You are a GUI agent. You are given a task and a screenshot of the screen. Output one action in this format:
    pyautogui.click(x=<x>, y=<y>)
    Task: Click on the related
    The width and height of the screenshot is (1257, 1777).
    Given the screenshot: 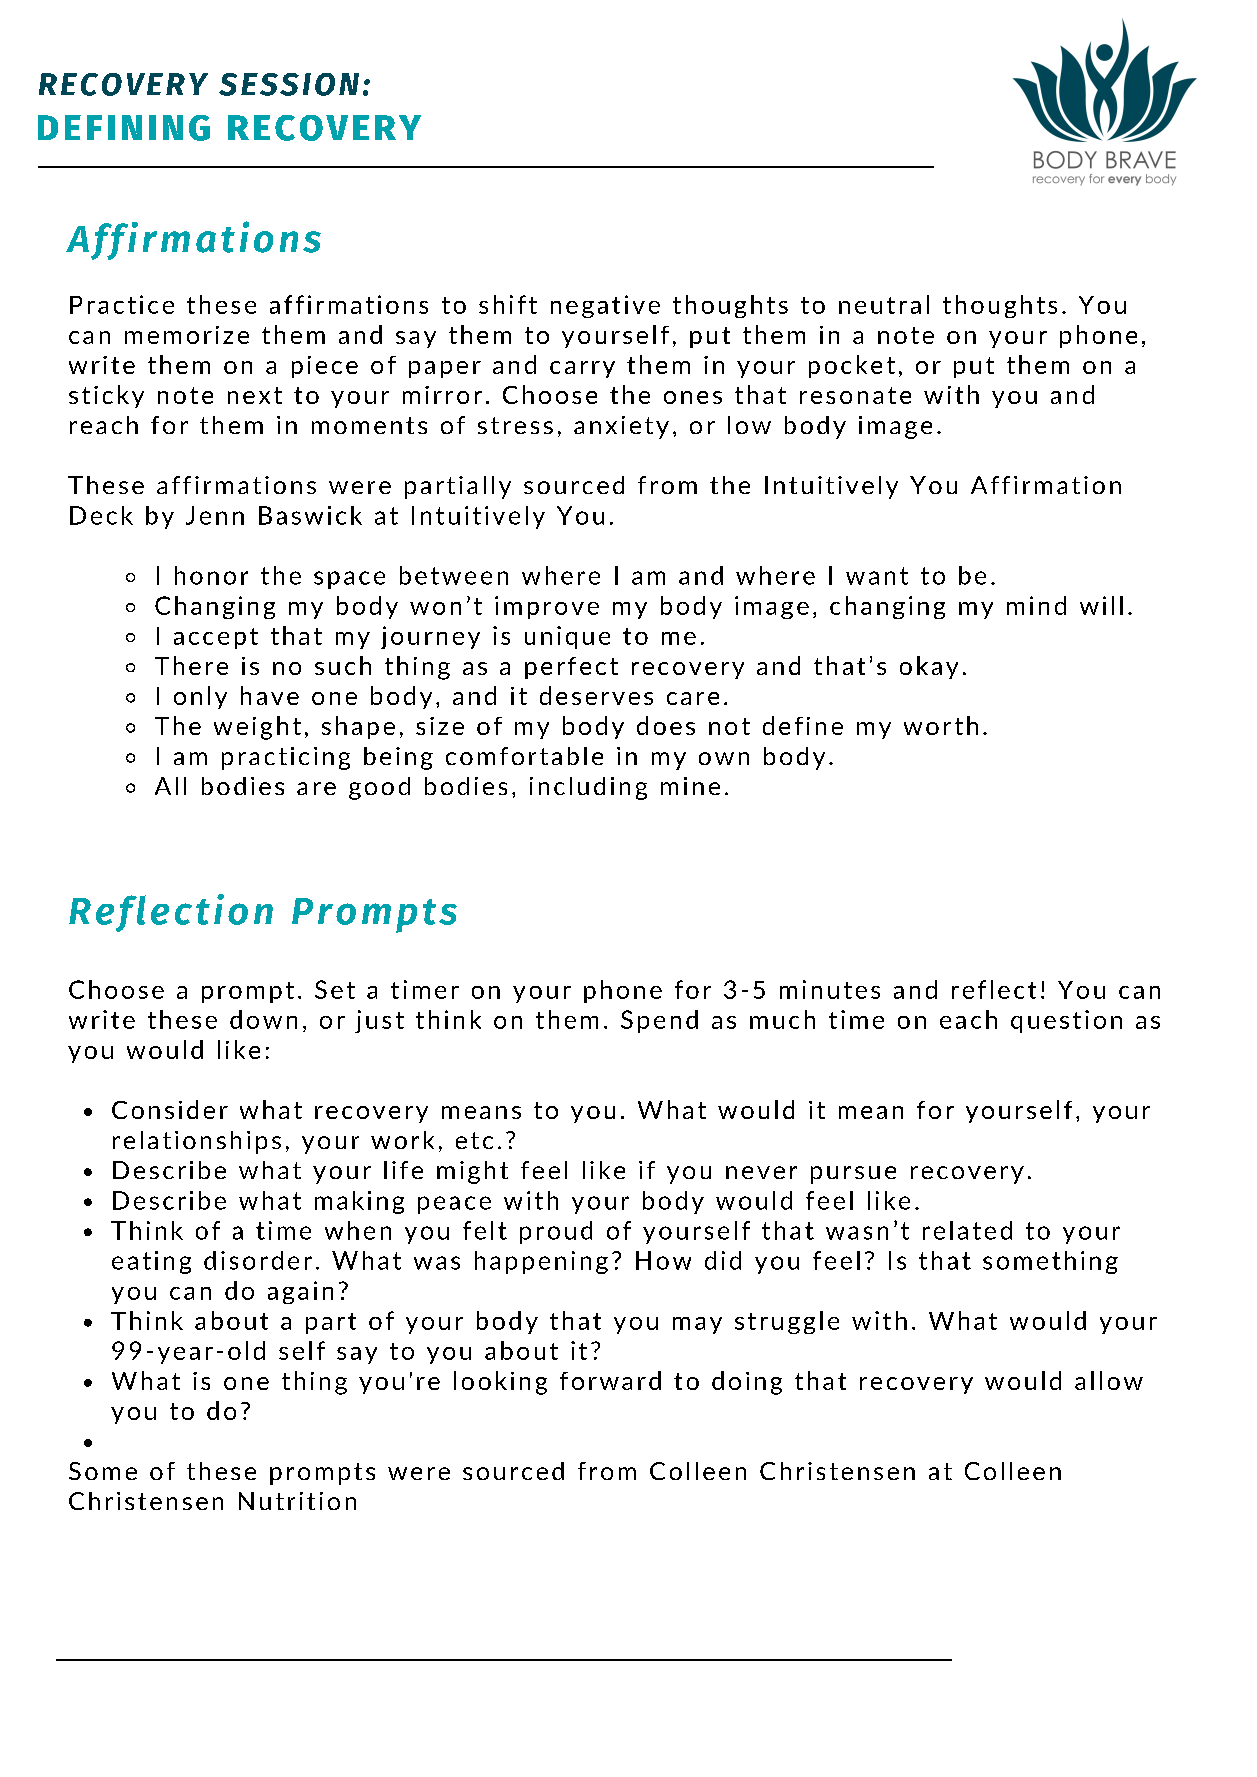 What is the action you would take?
    pyautogui.click(x=967, y=1230)
